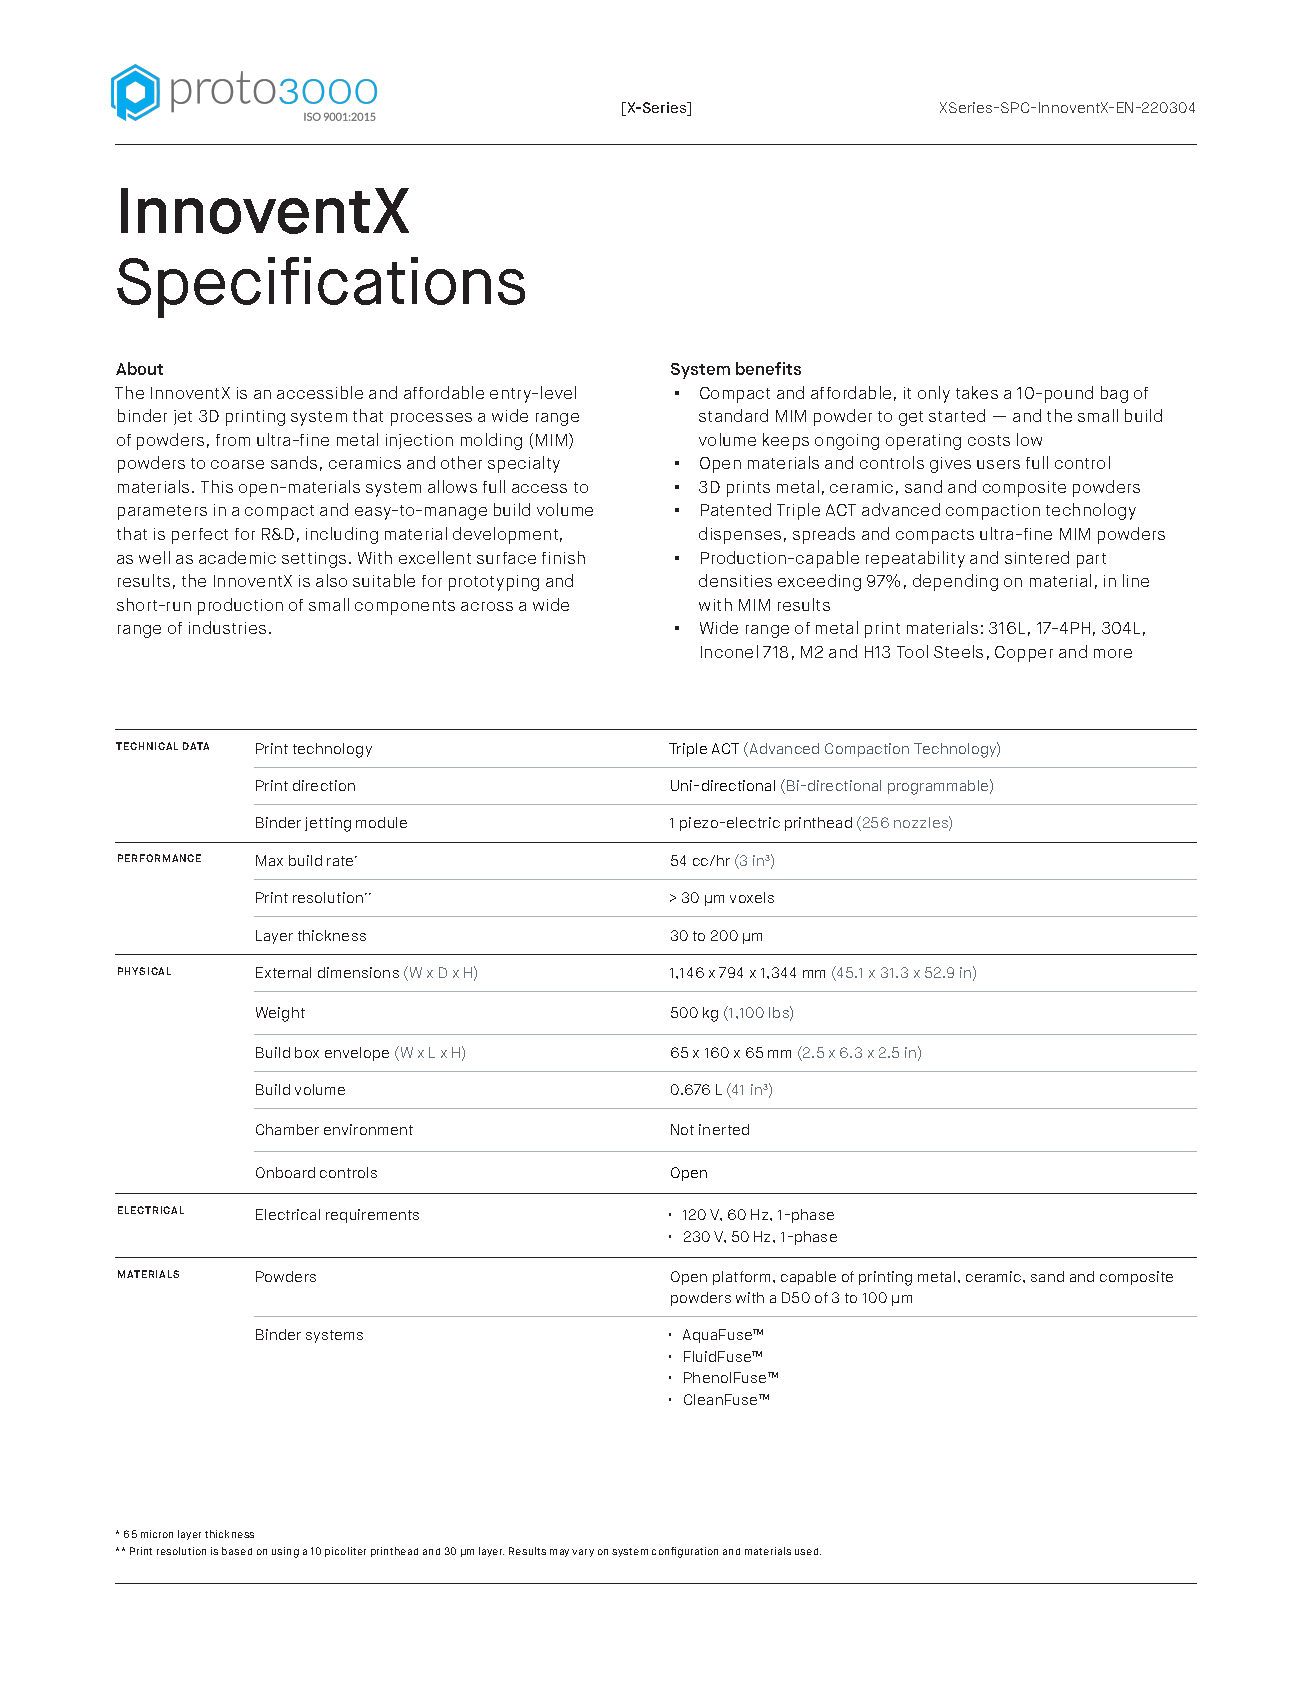 The width and height of the screenshot is (1313, 1699). What do you see at coordinates (283, 972) in the screenshot?
I see `External` at bounding box center [283, 972].
